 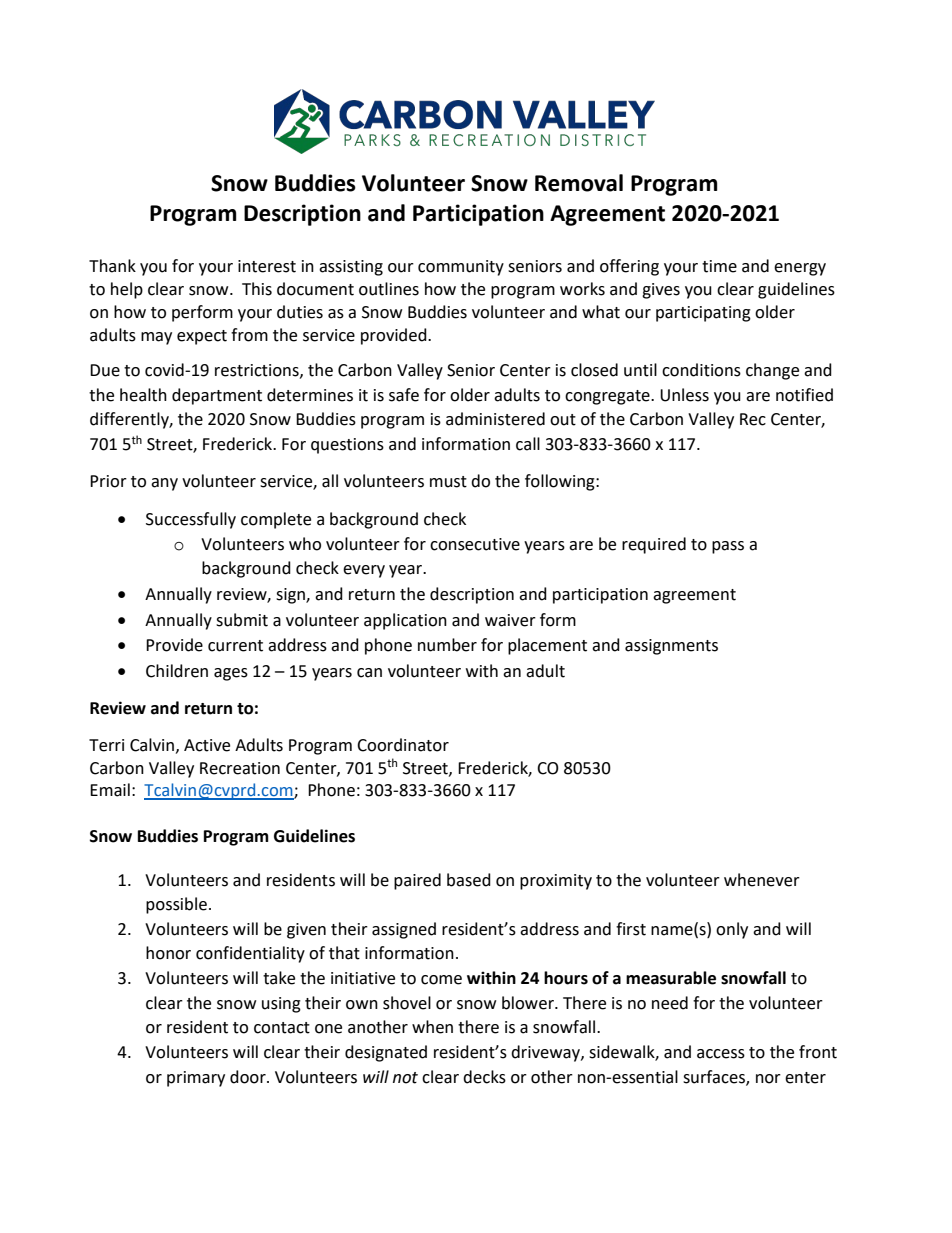 What do you see at coordinates (267, 266) in the screenshot?
I see `interest` at bounding box center [267, 266].
